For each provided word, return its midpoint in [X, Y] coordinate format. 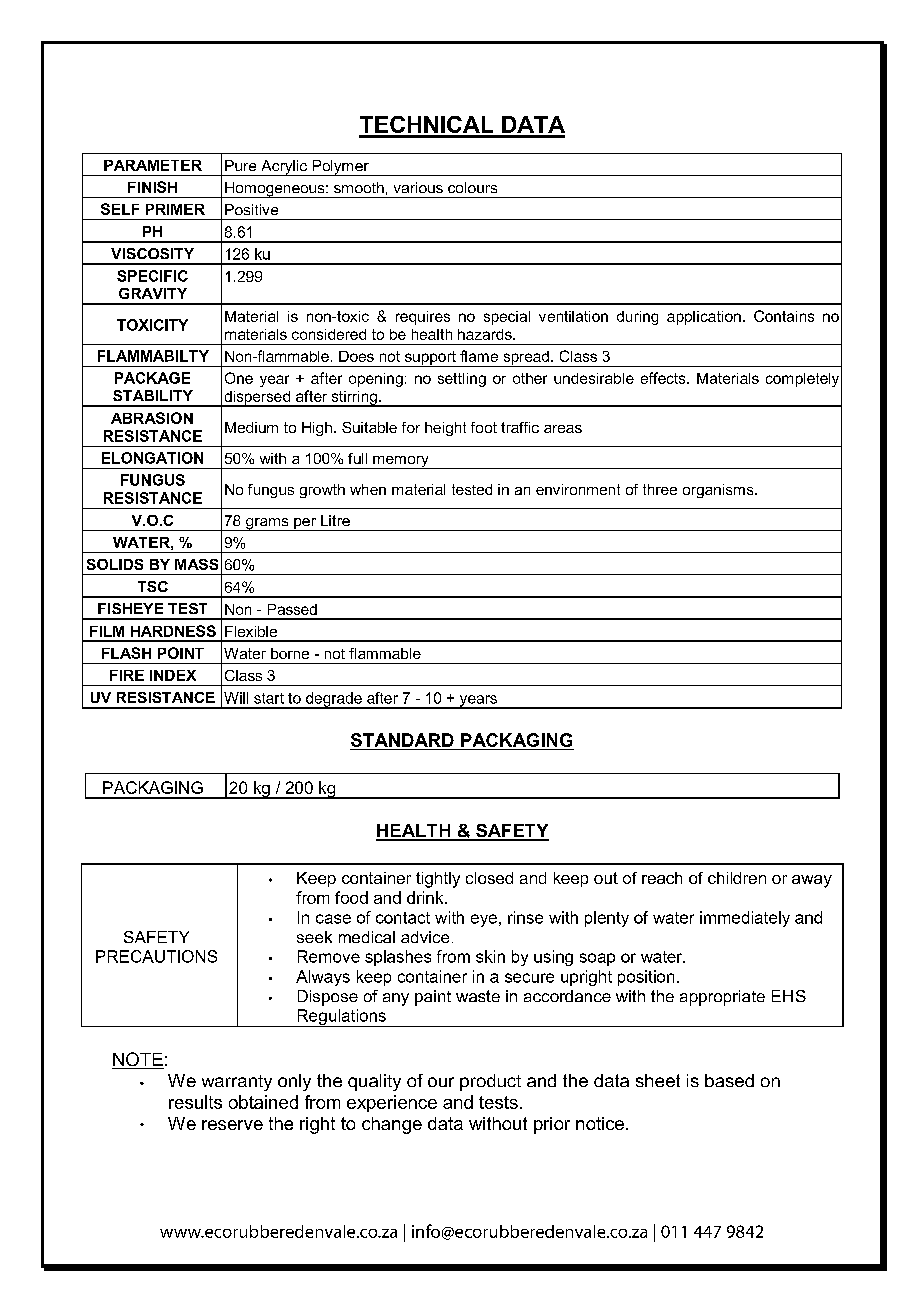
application [704, 318]
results [195, 1102]
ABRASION [152, 418]
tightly [438, 880]
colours [472, 187]
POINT [181, 653]
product [490, 1082]
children [737, 878]
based [729, 1080]
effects [664, 378]
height [445, 429]
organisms [719, 491]
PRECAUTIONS [156, 956]
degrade [334, 700]
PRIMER [175, 209]
